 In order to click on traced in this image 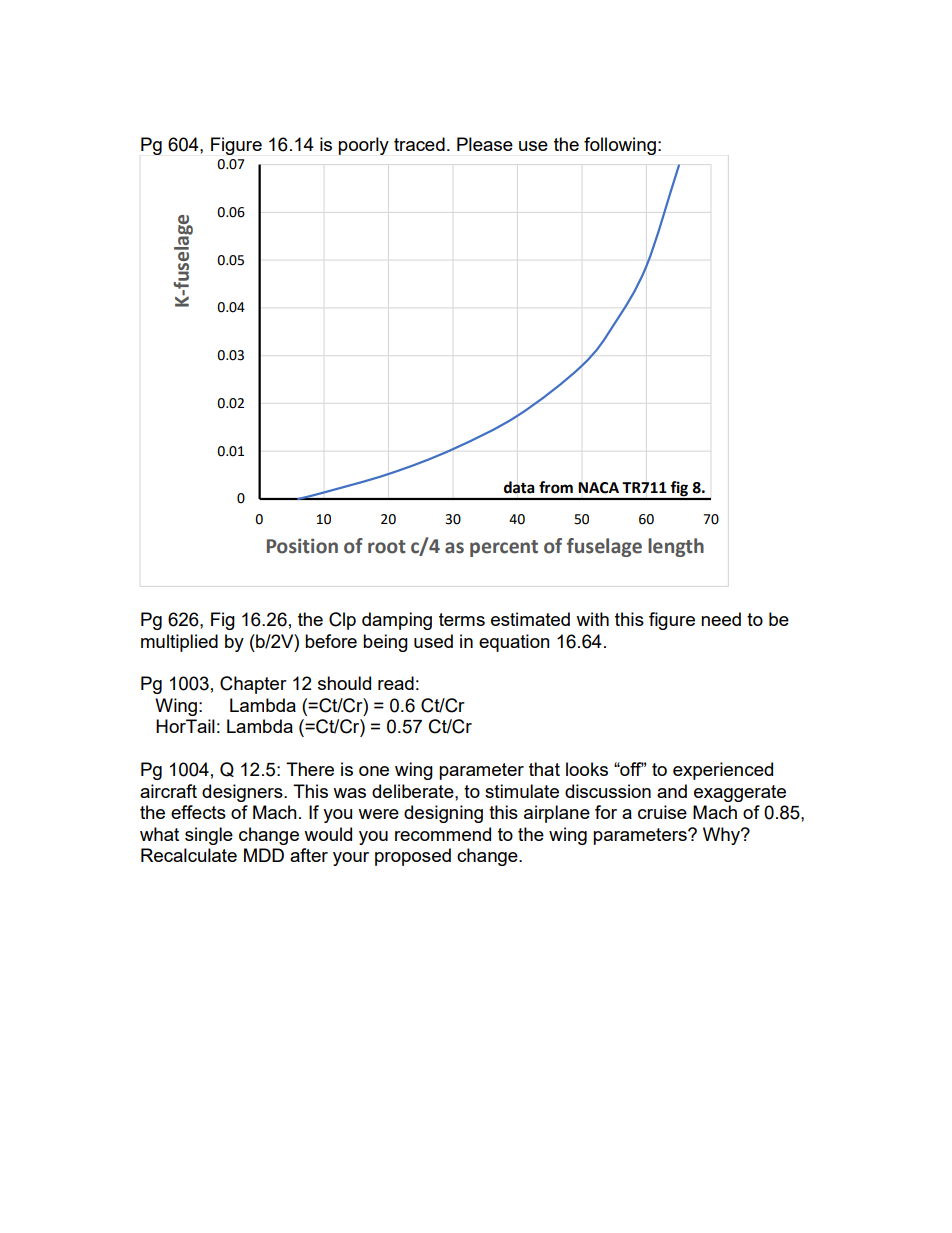, I will do `click(419, 144)`.
